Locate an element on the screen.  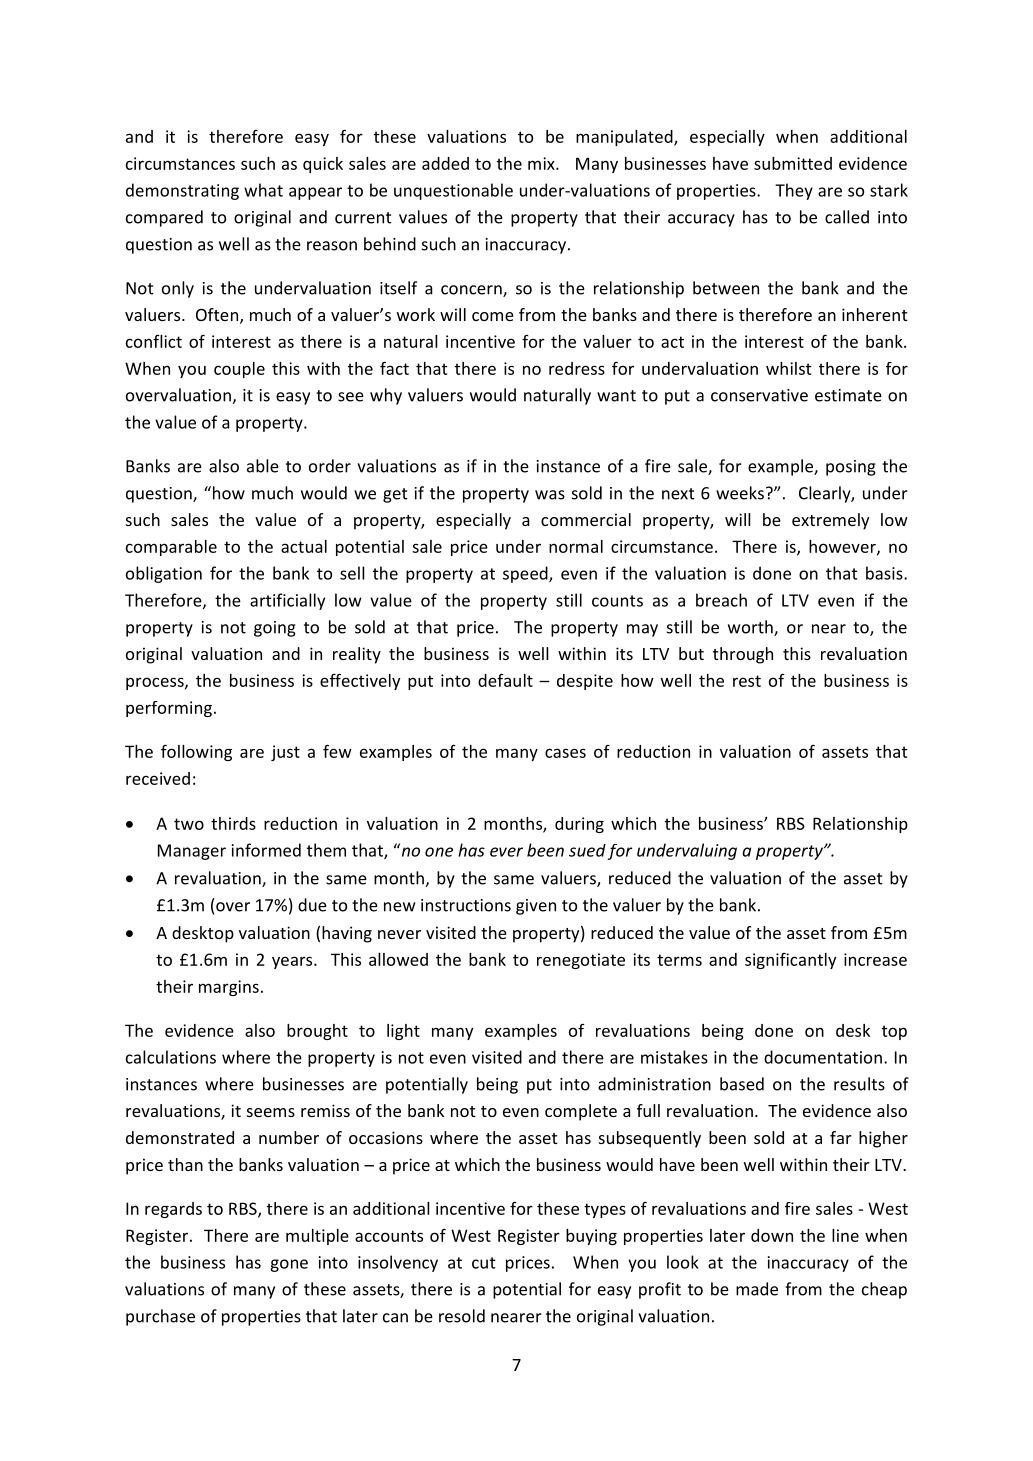
what is located at coordinates (263, 190).
